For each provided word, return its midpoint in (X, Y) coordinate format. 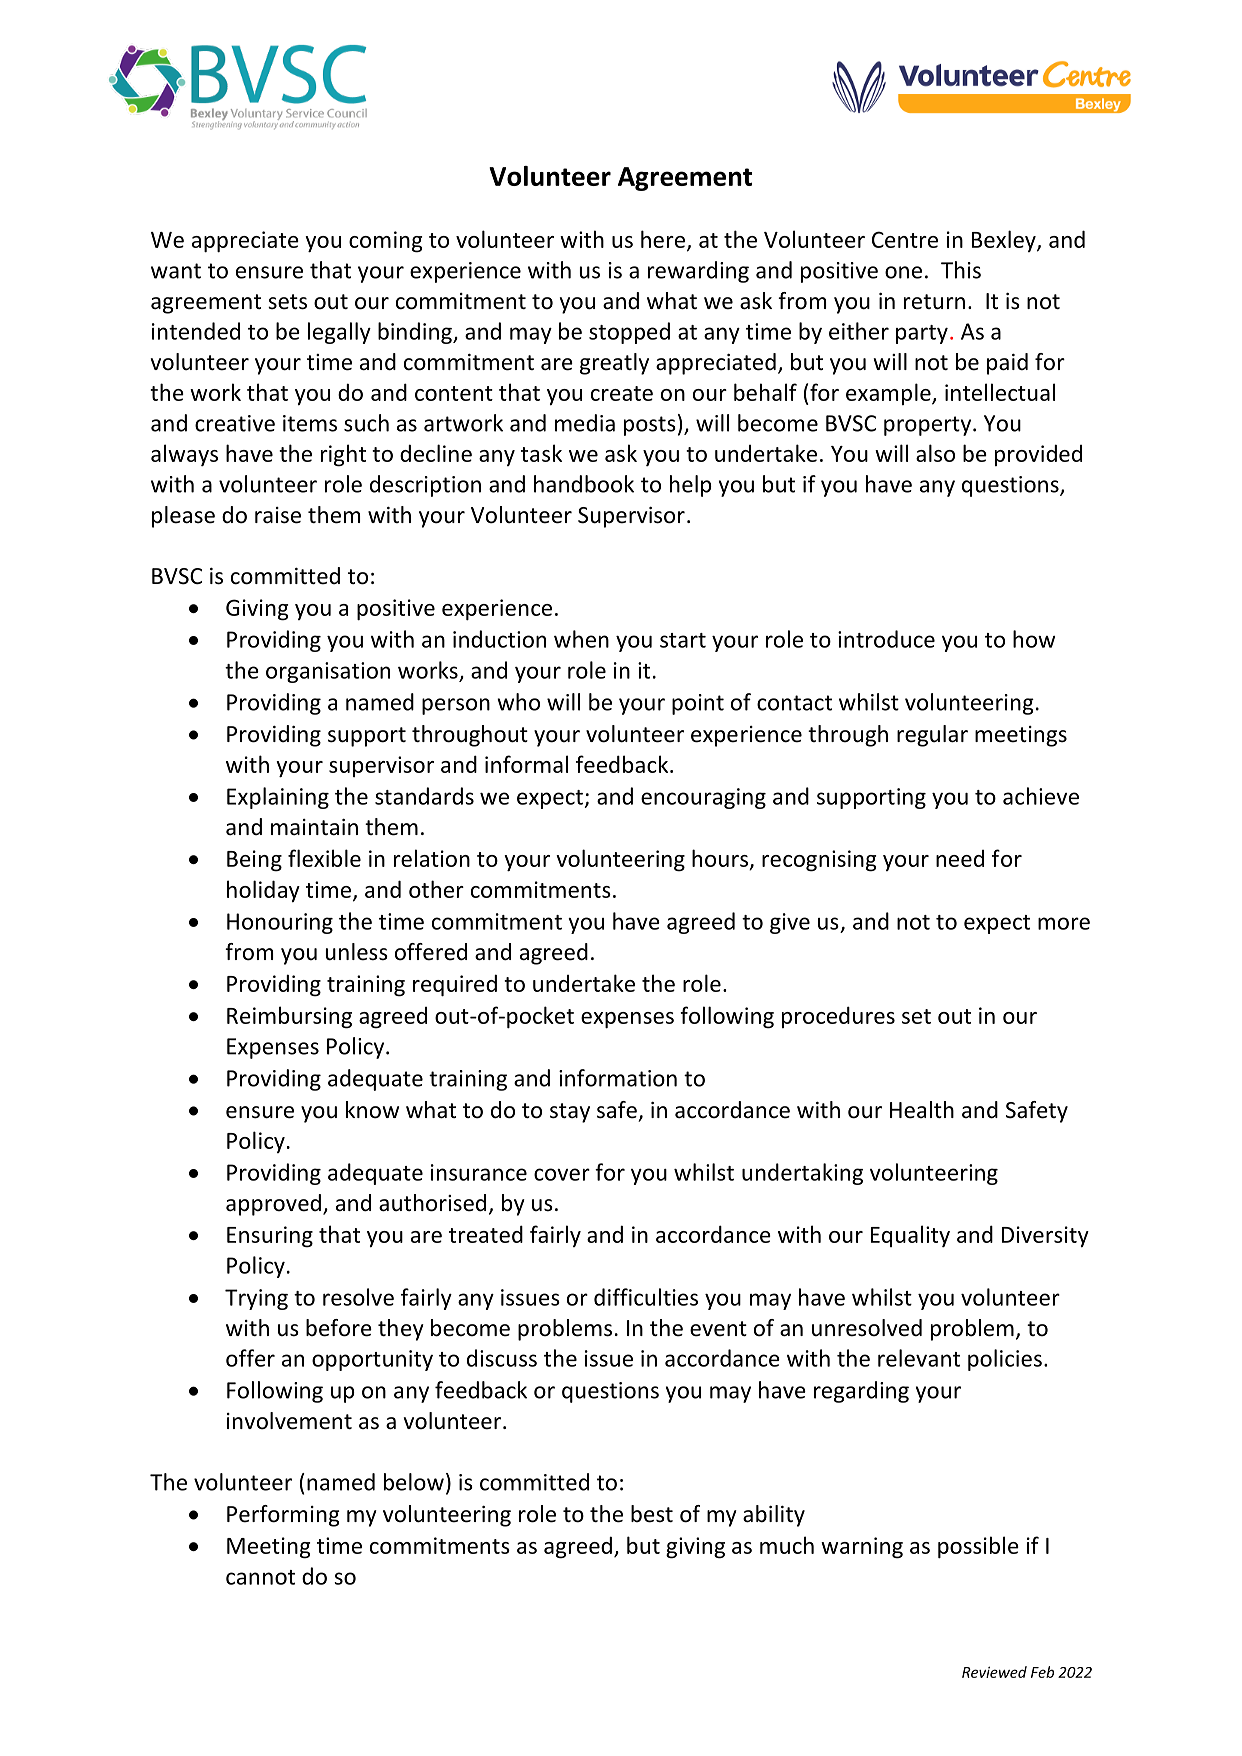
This (961, 270)
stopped (629, 333)
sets (287, 302)
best (652, 1514)
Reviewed (994, 1672)
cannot (260, 1577)
